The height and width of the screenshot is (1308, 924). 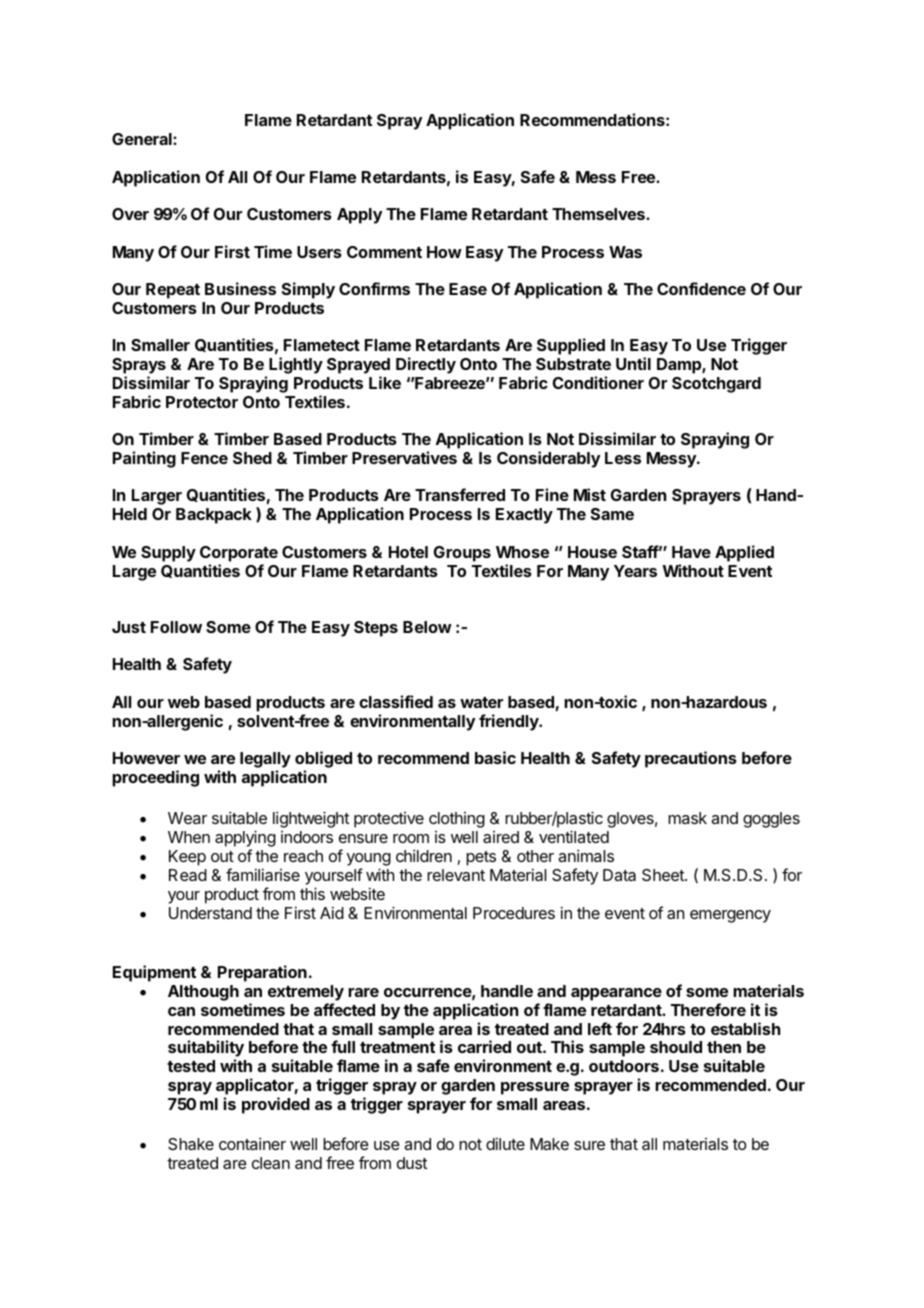 I want to click on General, so click(x=143, y=139).
